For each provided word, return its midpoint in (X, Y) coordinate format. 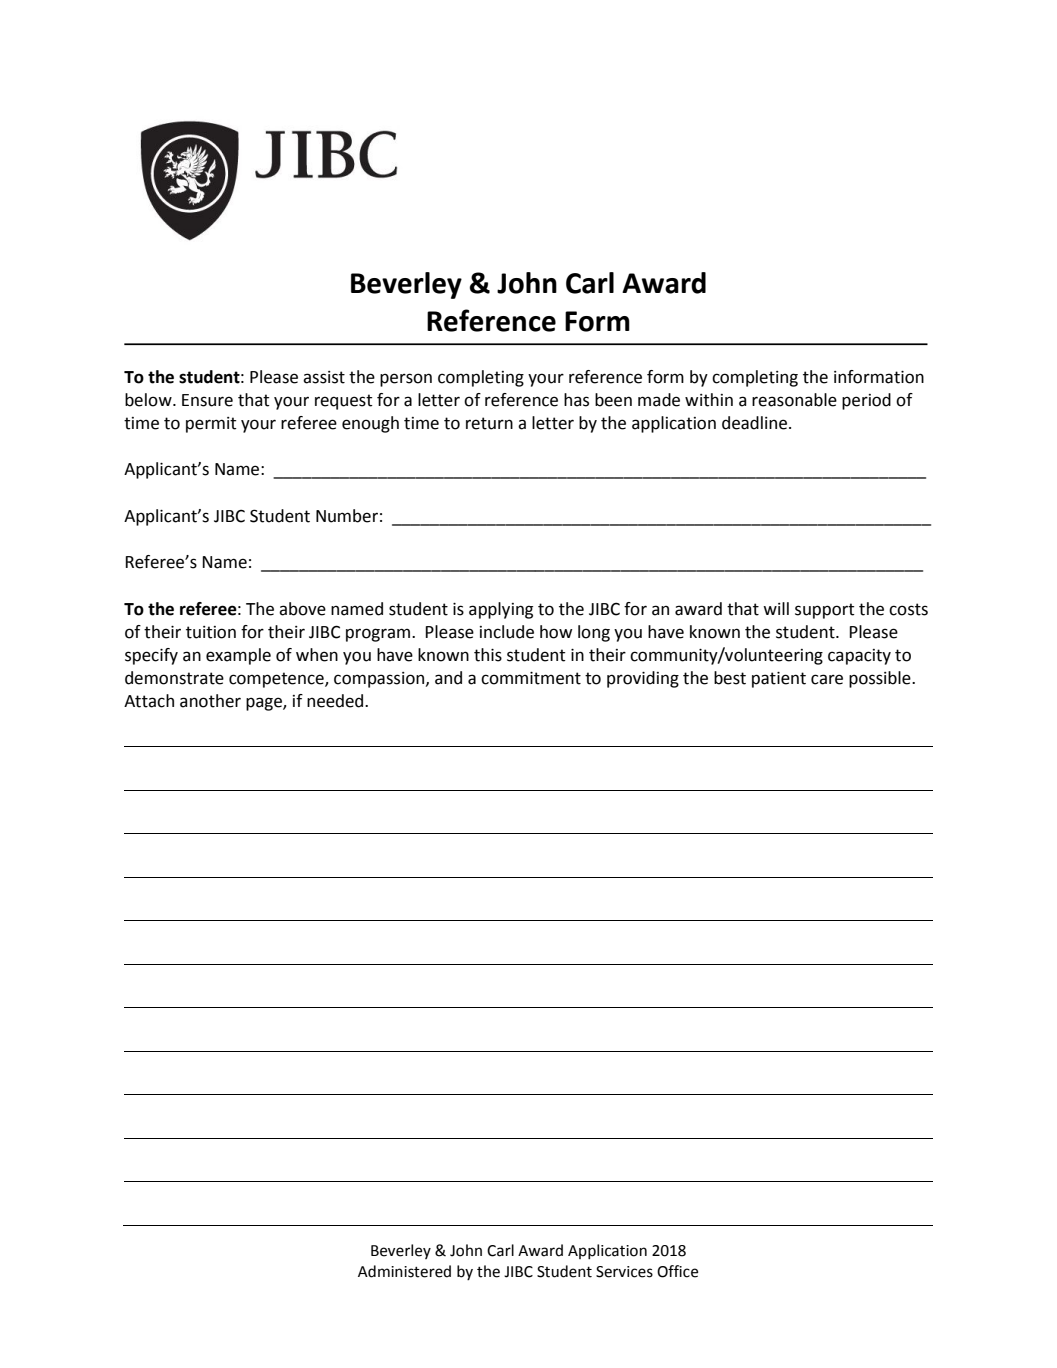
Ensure (207, 400)
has (576, 400)
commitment (531, 678)
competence (277, 680)
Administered (404, 1271)
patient (779, 680)
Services (624, 1272)
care (827, 679)
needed (336, 701)
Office (677, 1271)
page (265, 704)
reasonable (794, 400)
